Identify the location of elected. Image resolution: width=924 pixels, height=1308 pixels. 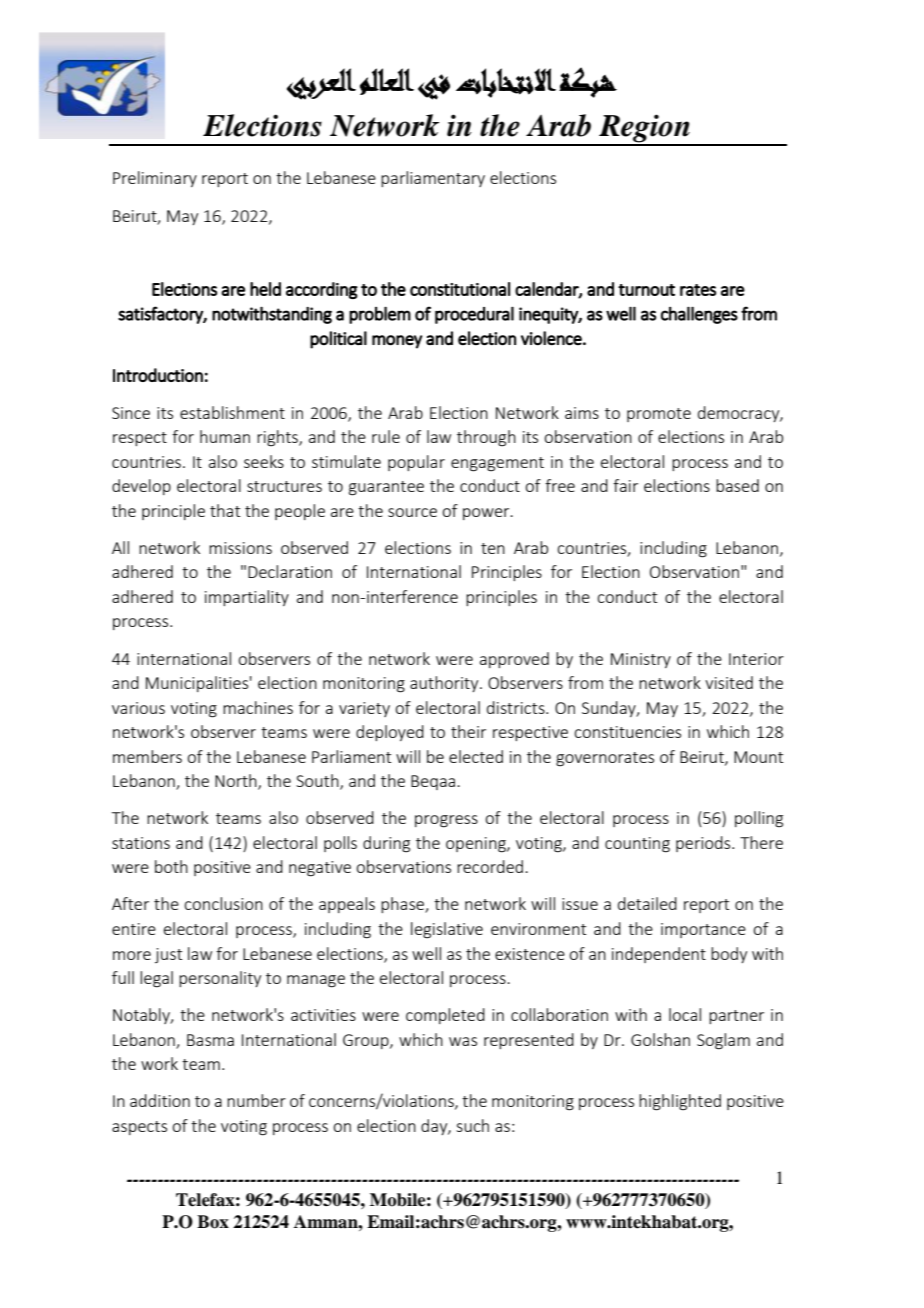
(476, 756).
